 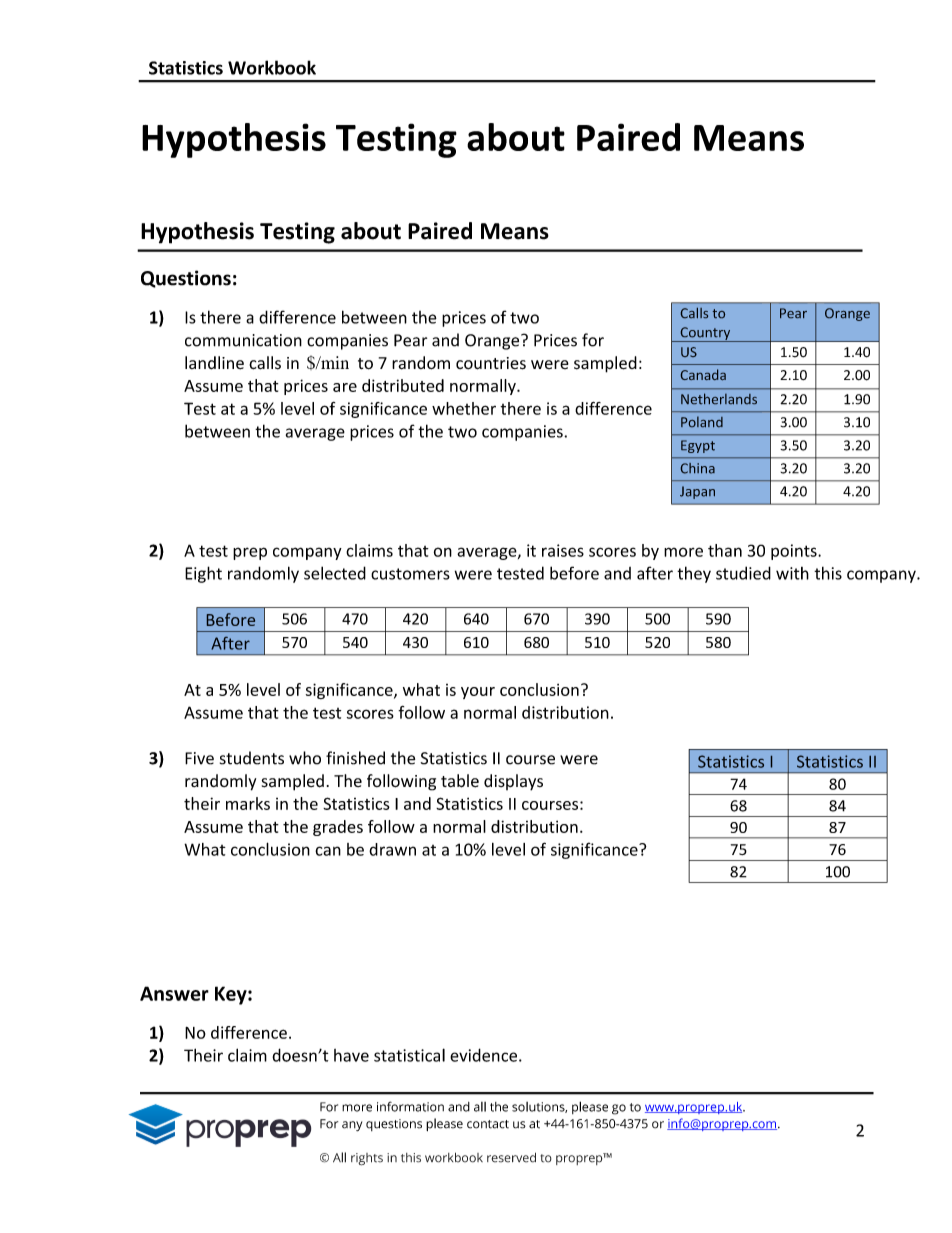 I want to click on communication, so click(x=243, y=340).
